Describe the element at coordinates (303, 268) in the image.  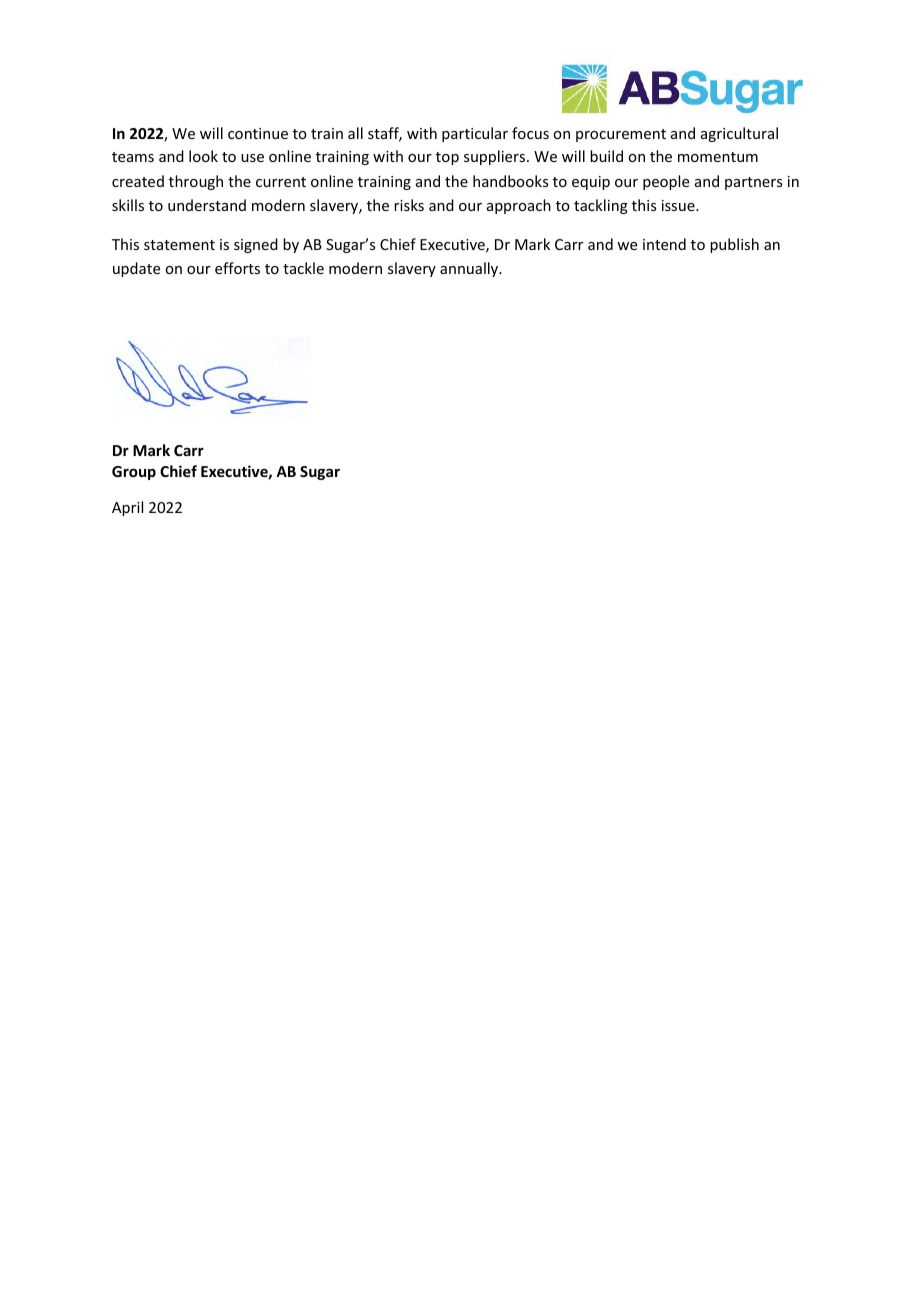
I see `tackle` at that location.
